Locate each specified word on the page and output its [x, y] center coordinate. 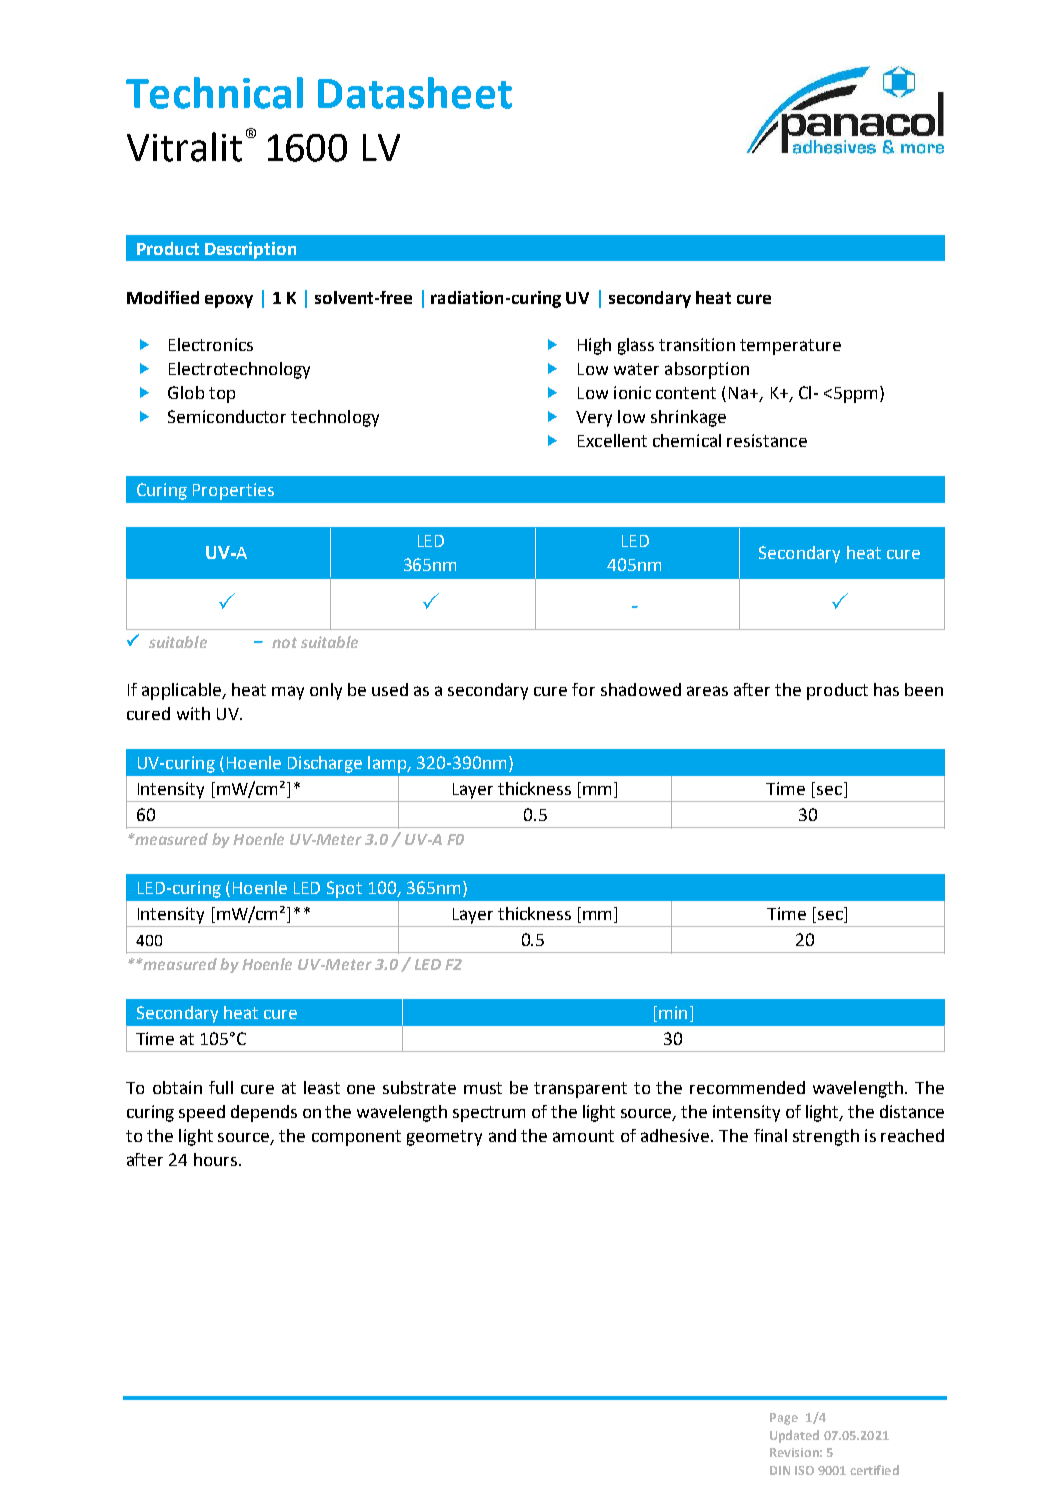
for [583, 689]
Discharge [325, 764]
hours [217, 1159]
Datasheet [415, 93]
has [886, 689]
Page [784, 1419]
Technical [214, 93]
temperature [790, 347]
